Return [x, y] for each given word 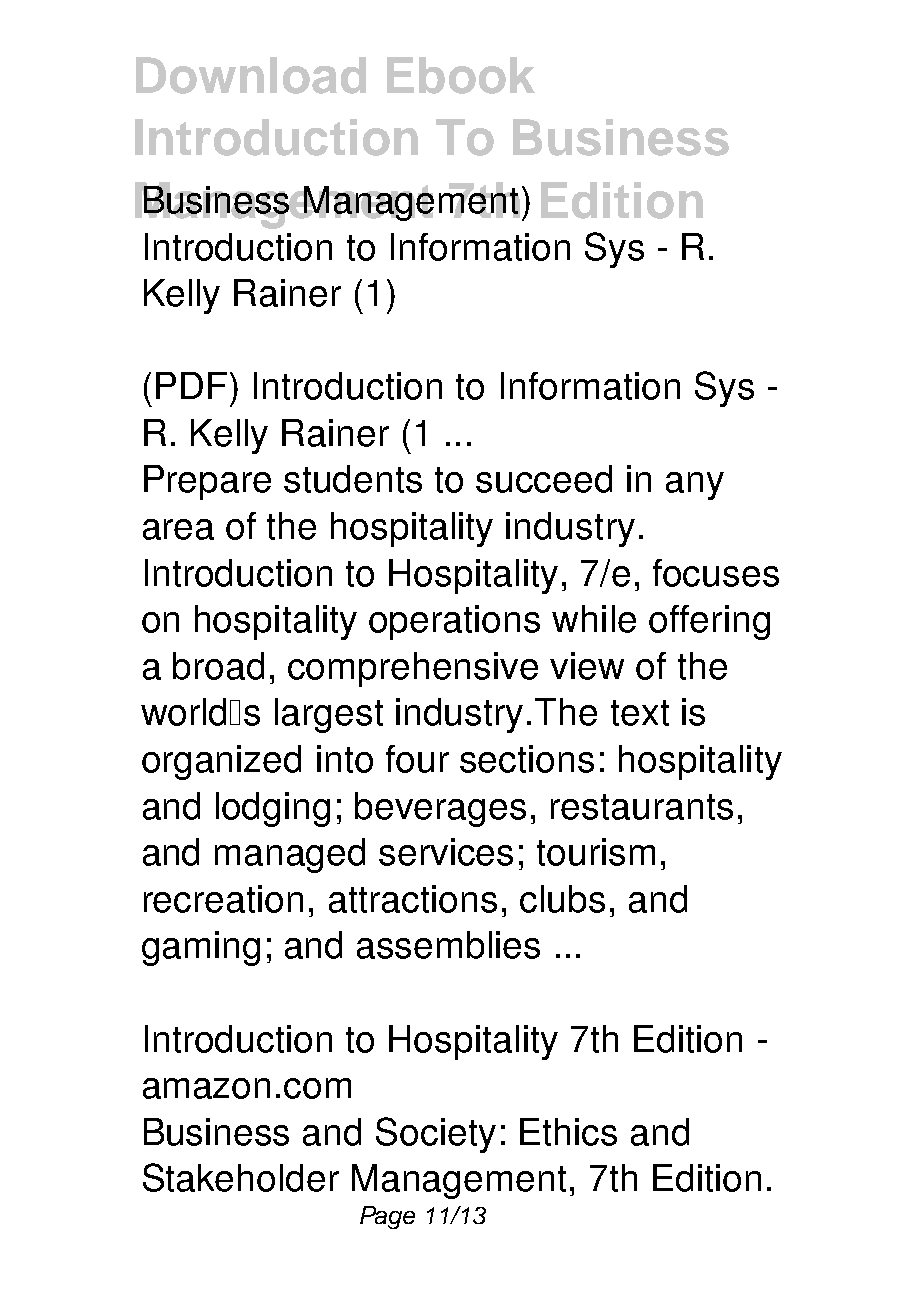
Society [436, 1135]
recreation [223, 899]
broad [218, 666]
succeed [544, 479]
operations [454, 622]
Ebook [461, 75]
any [695, 486]
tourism [596, 852]
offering [709, 622]
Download [251, 75]
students [353, 479]
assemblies [448, 945]
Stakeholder [241, 1177]
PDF [191, 385]
